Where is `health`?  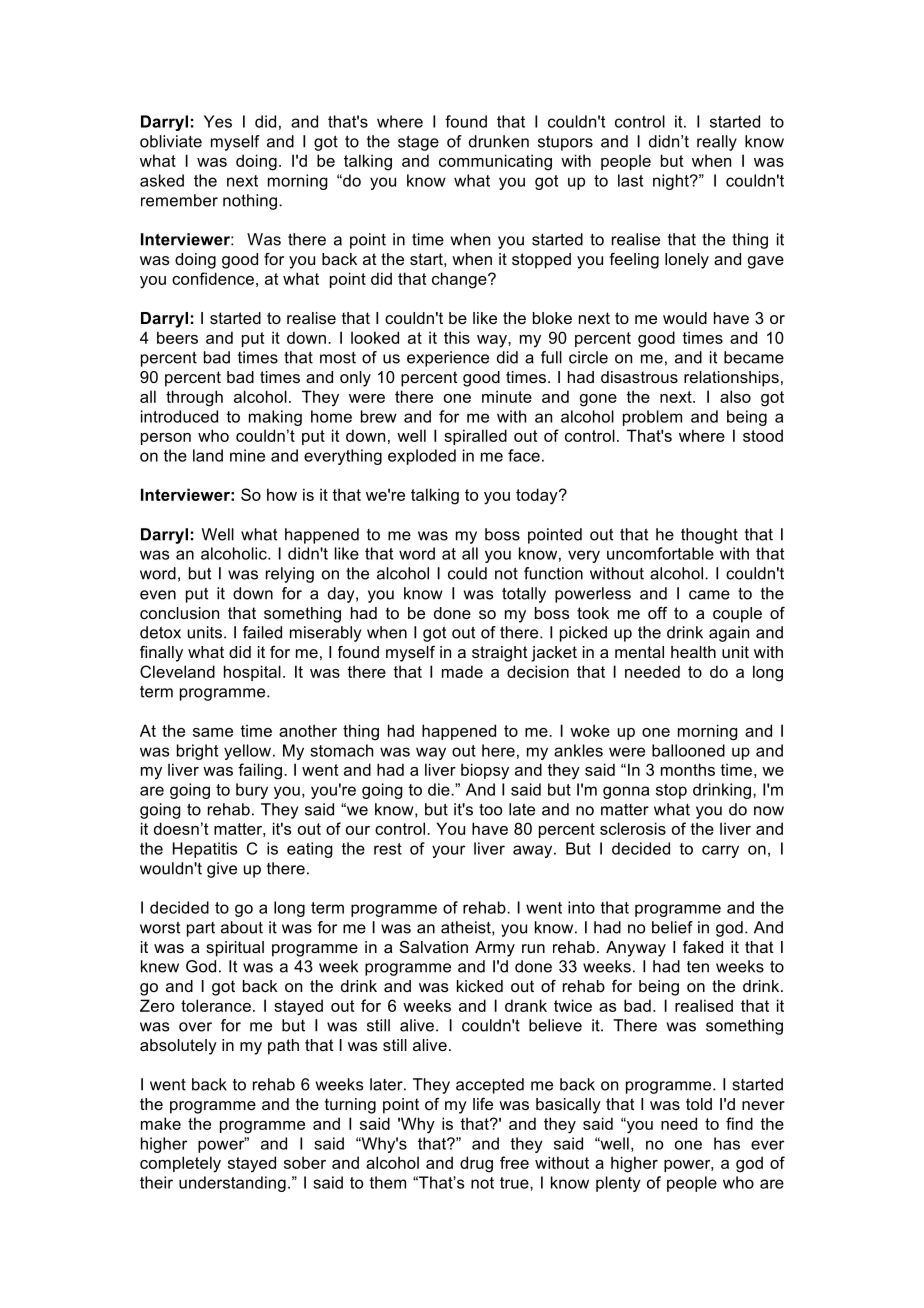 health is located at coordinates (693, 652).
